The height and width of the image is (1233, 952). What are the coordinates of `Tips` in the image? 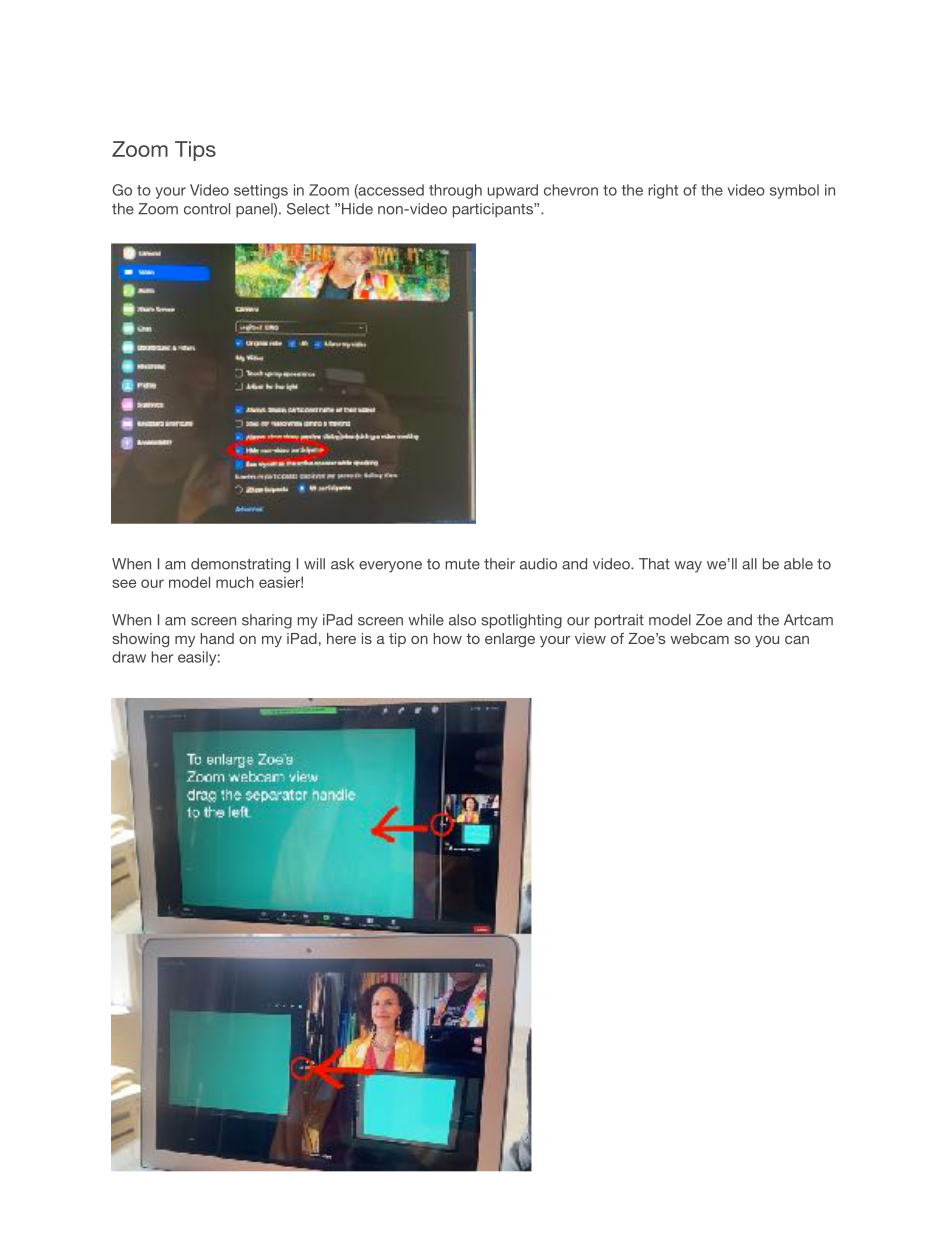 It's located at (195, 151).
